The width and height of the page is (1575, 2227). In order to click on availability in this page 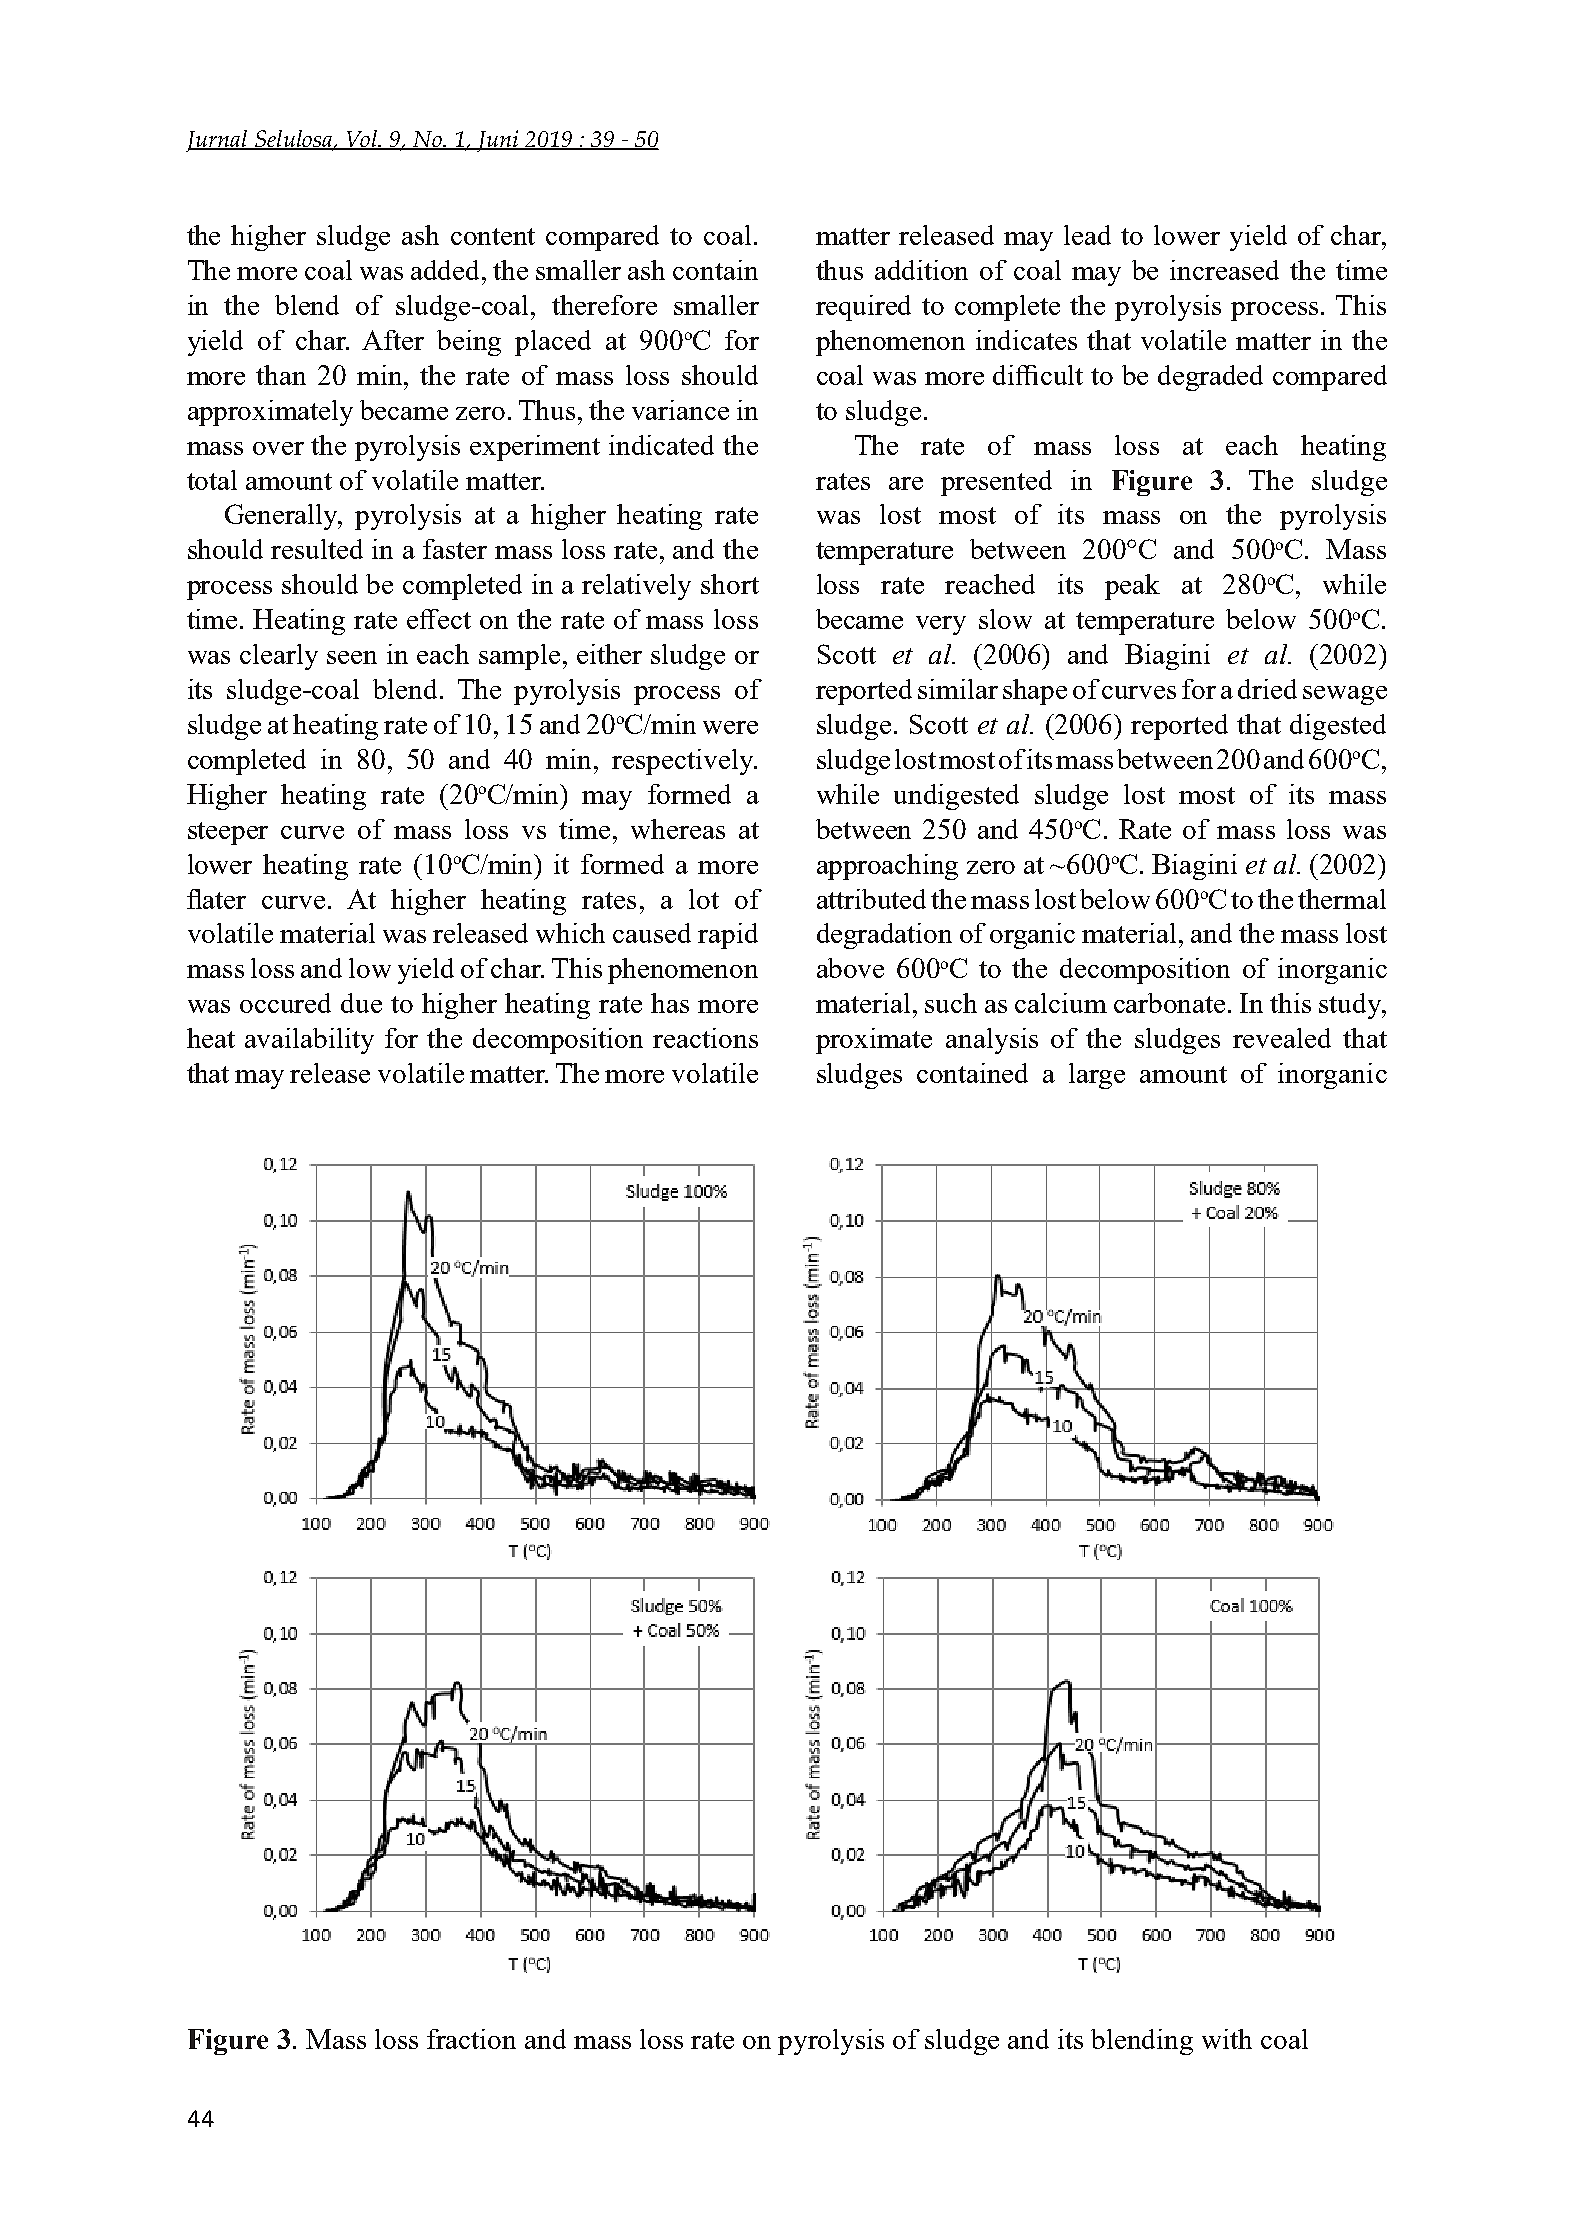, I will do `click(309, 1041)`.
